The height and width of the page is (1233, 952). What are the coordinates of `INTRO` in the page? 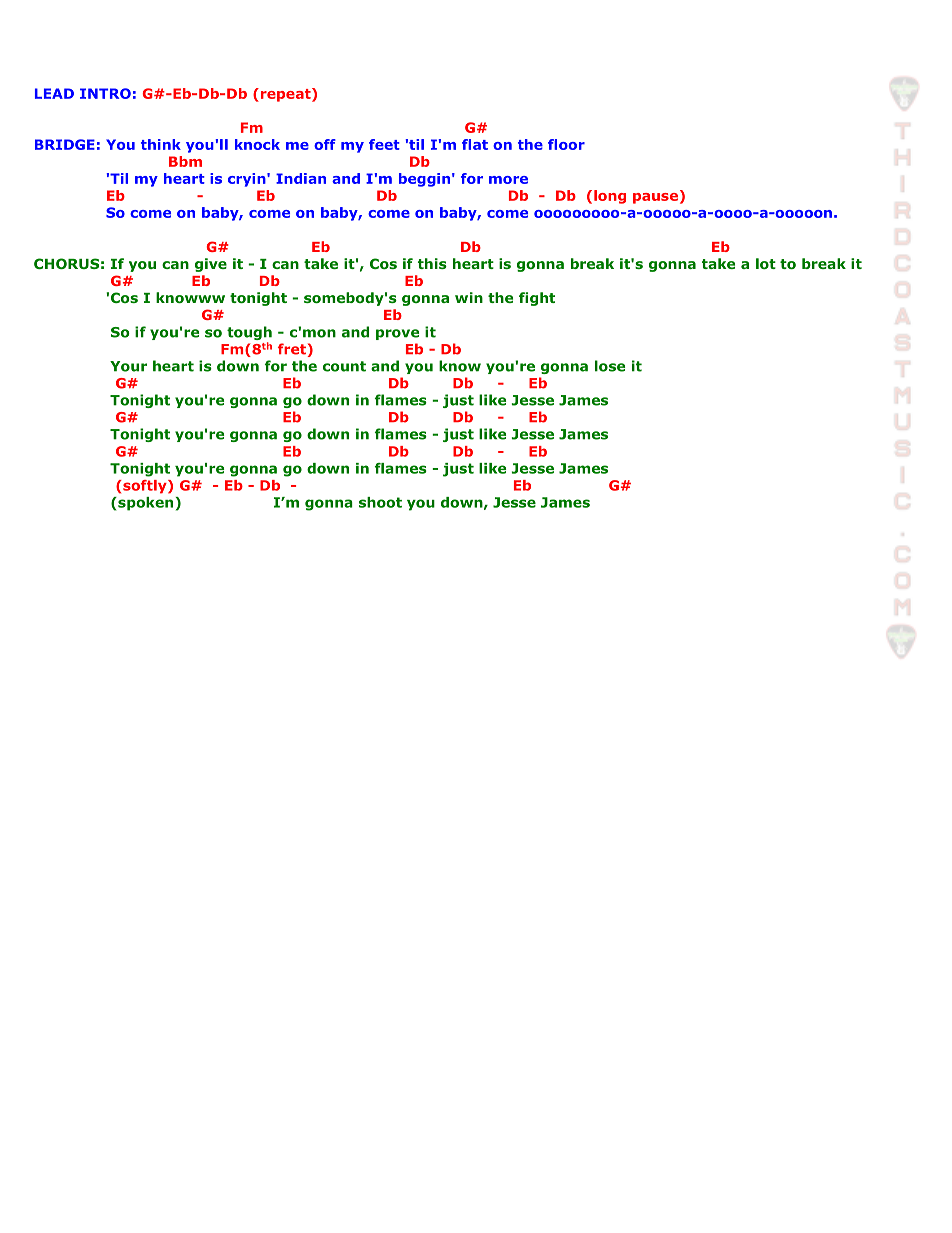 It's located at (105, 93).
